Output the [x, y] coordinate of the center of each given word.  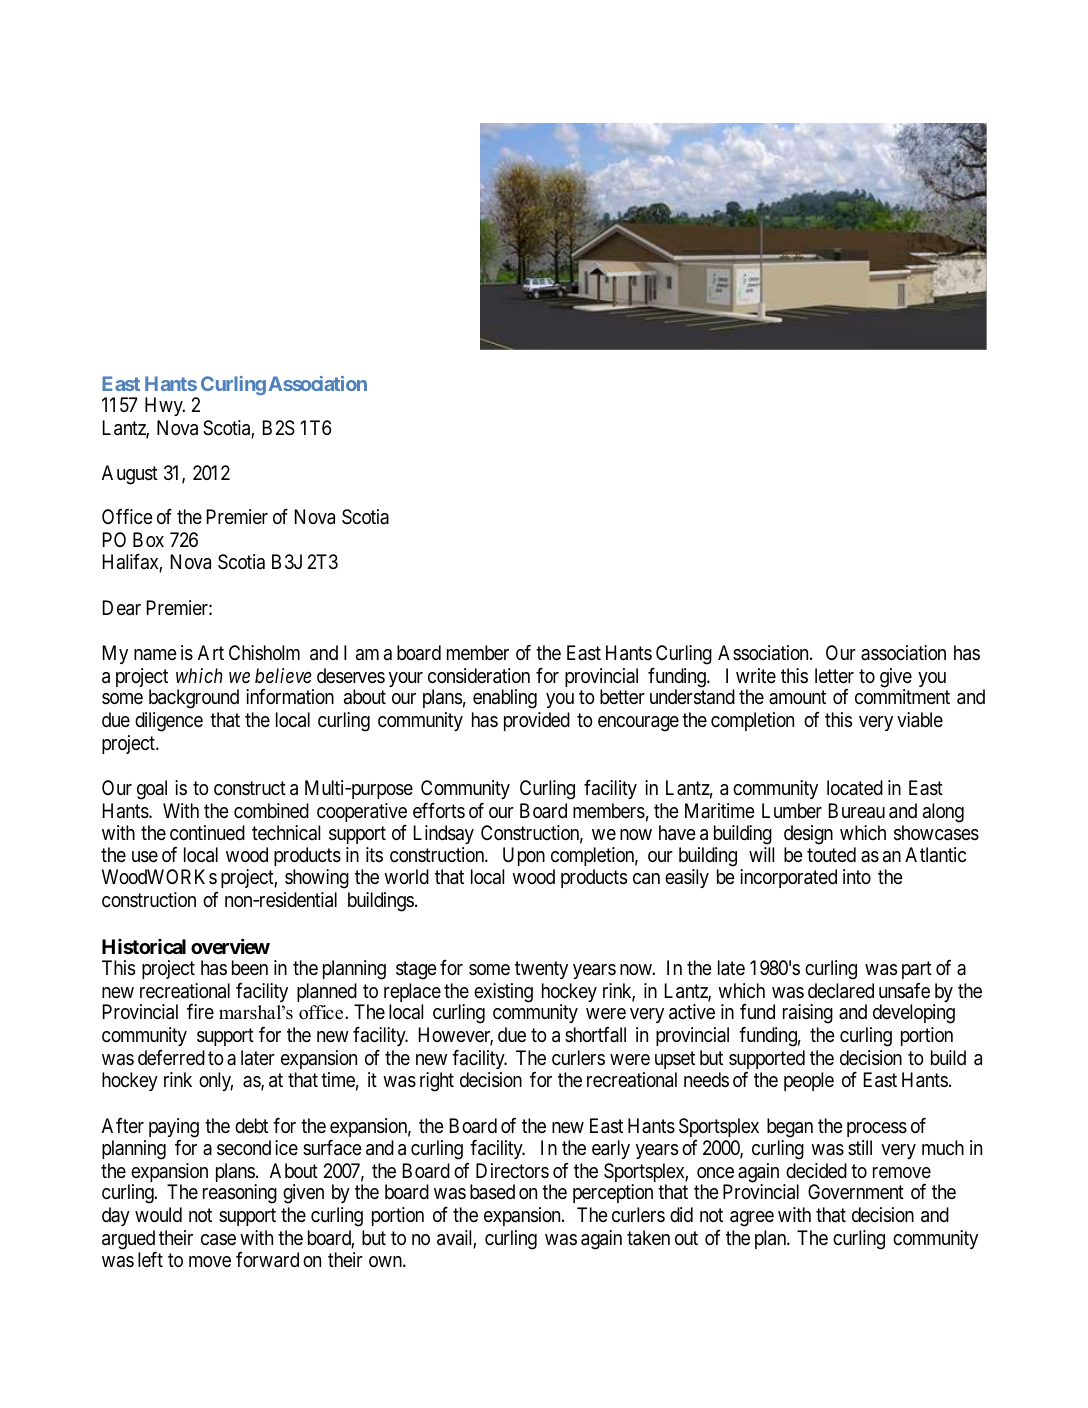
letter [834, 676]
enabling [505, 699]
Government [856, 1191]
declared [841, 991]
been [250, 968]
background [194, 699]
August [130, 475]
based [492, 1192]
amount [797, 697]
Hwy [165, 406]
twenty [541, 970]
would [158, 1214]
